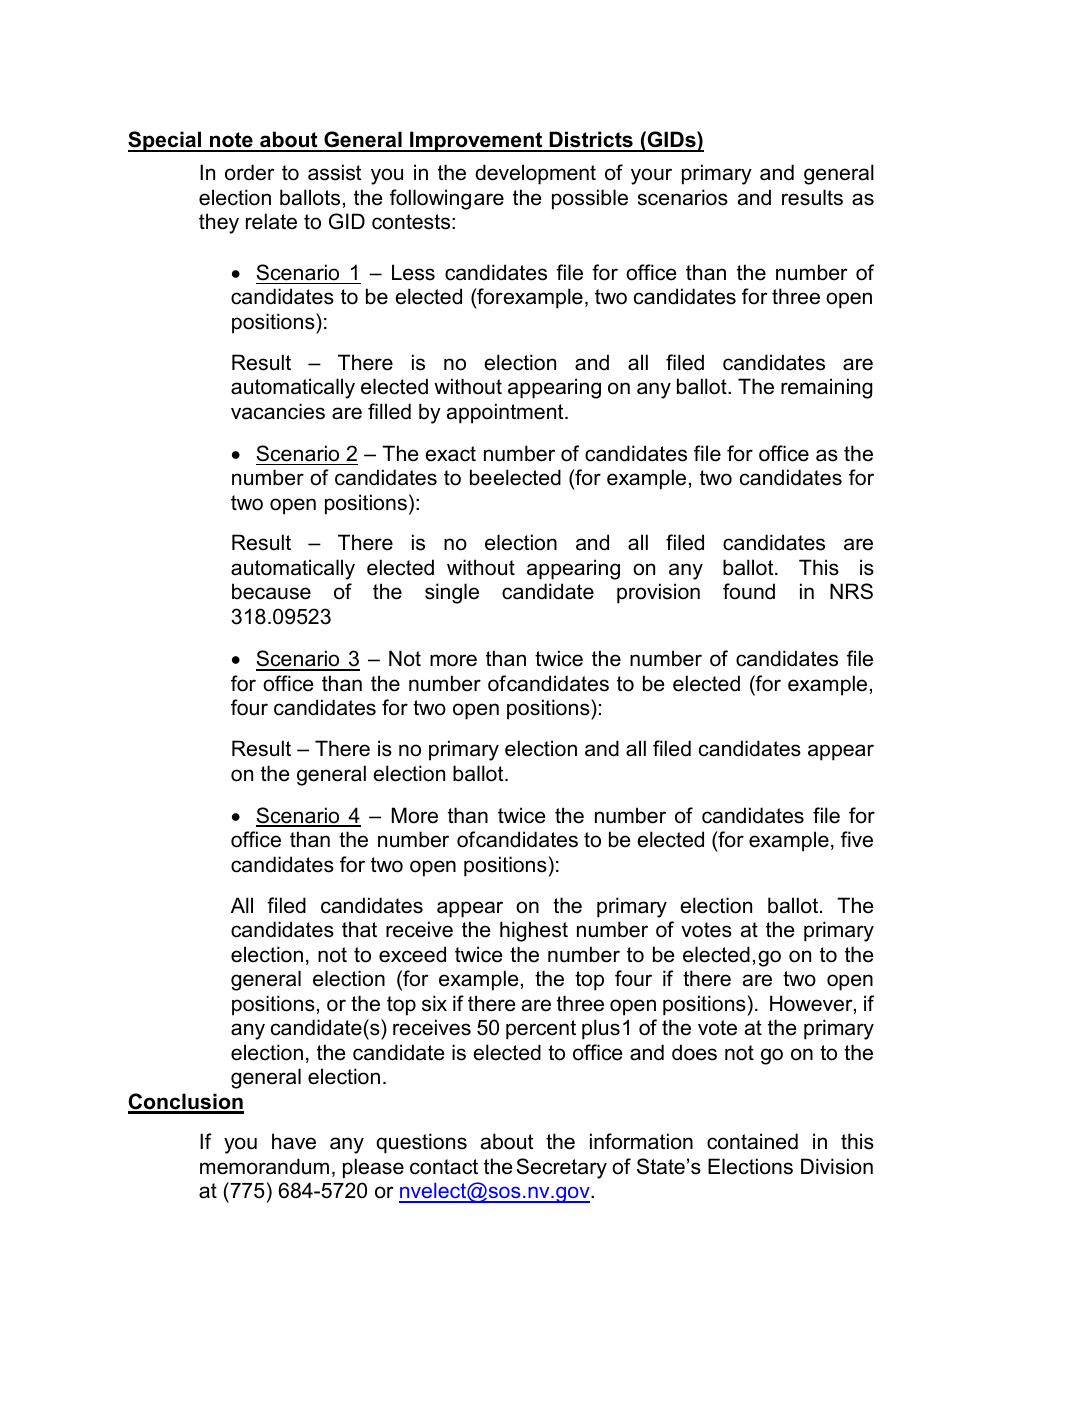 Image resolution: width=1087 pixels, height=1406 pixels. What do you see at coordinates (651, 176) in the document?
I see `your` at bounding box center [651, 176].
